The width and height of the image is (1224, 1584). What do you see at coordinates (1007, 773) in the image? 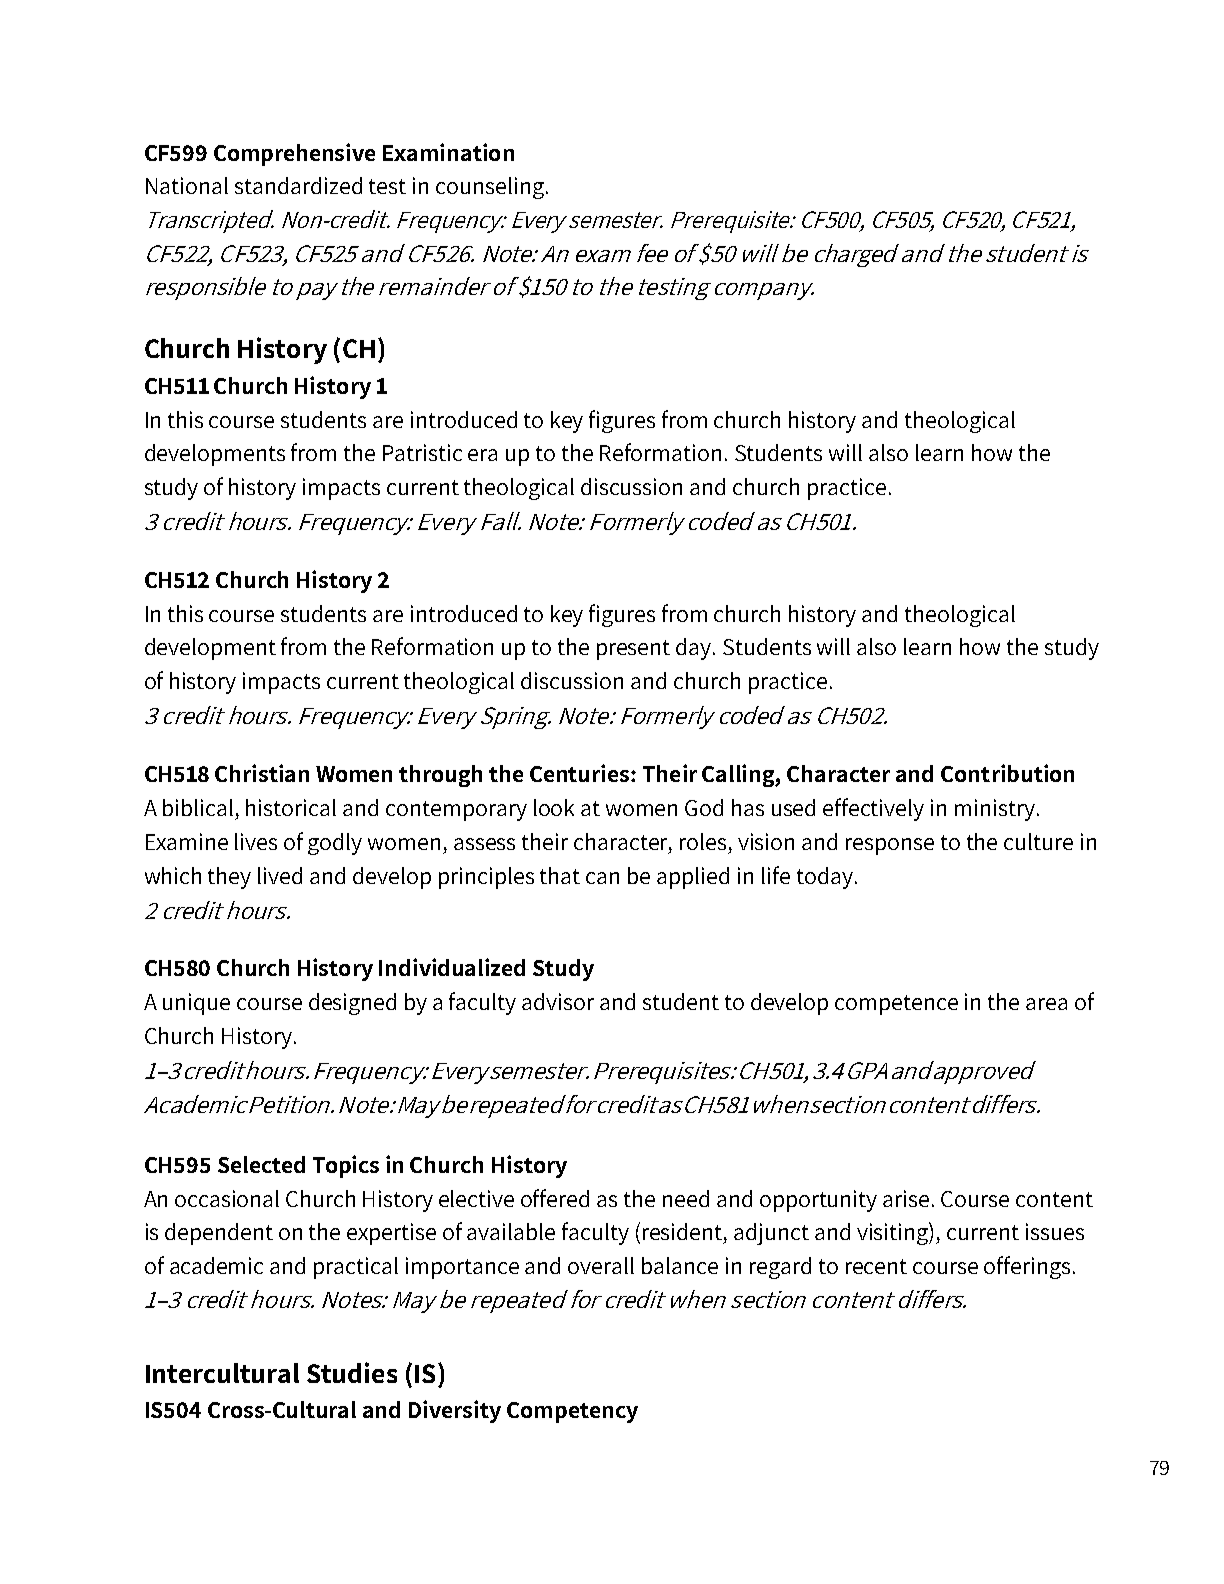
I see `Contribution` at bounding box center [1007, 773].
